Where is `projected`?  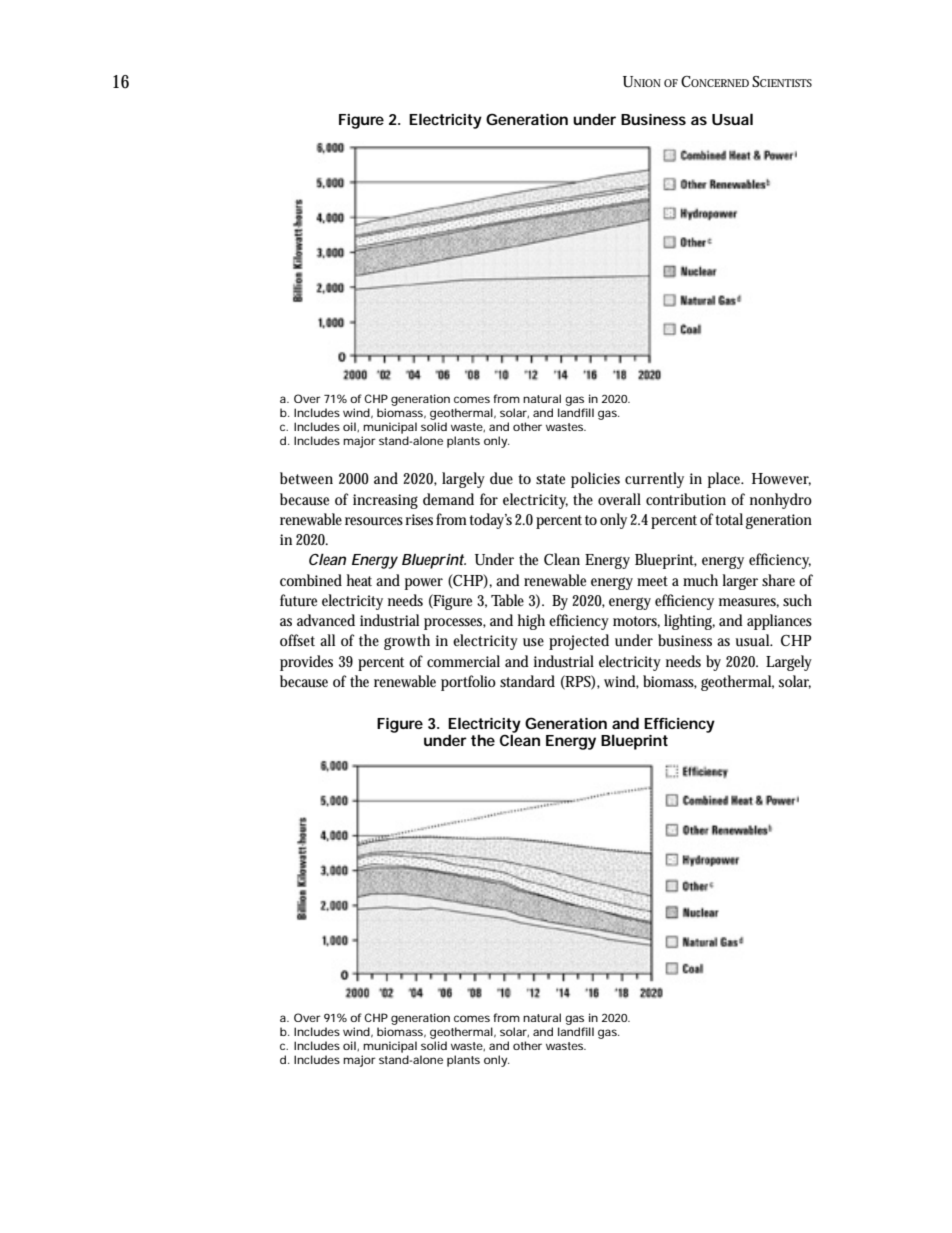
projected is located at coordinates (579, 642).
